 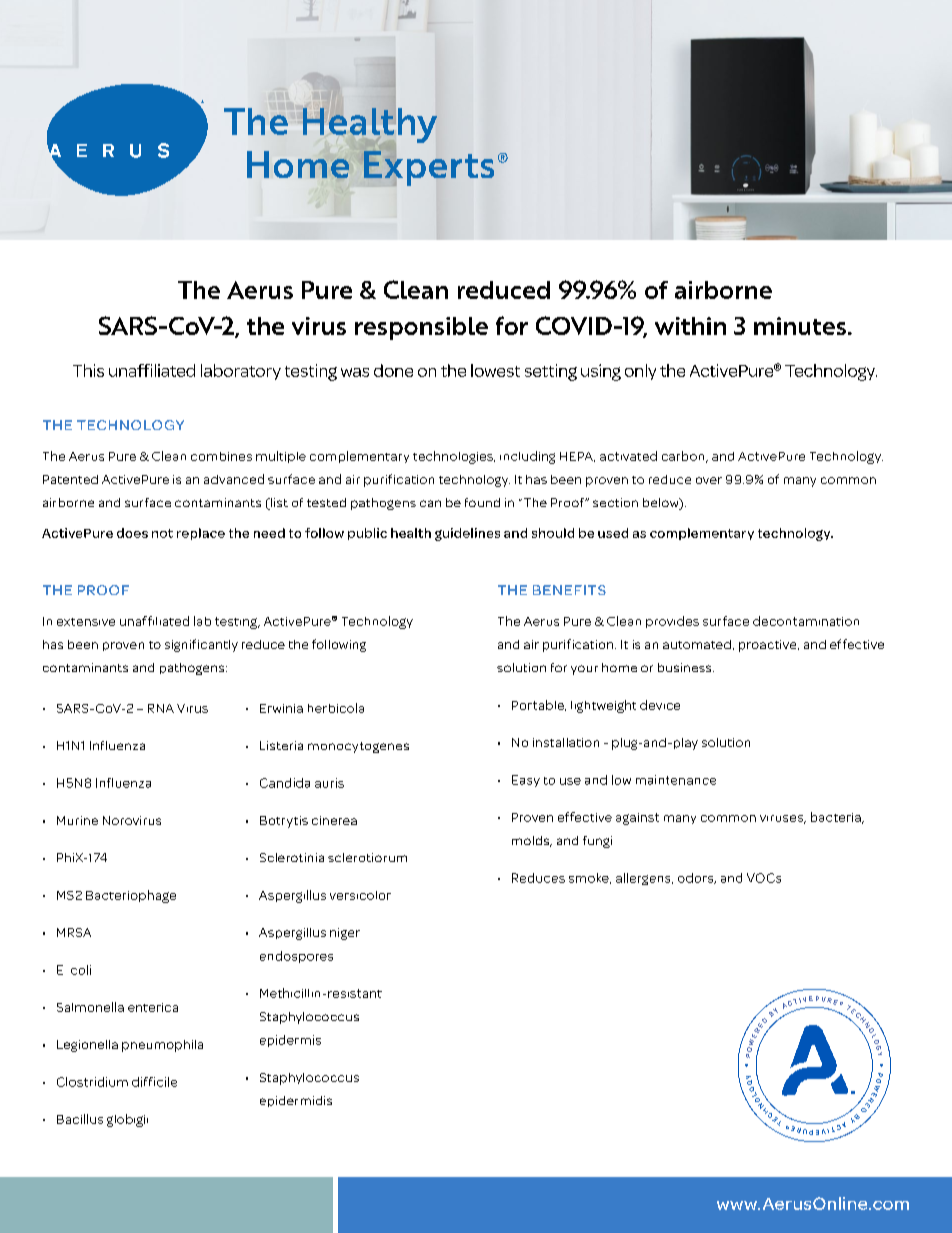 What do you see at coordinates (660, 705) in the screenshot?
I see `device` at bounding box center [660, 705].
